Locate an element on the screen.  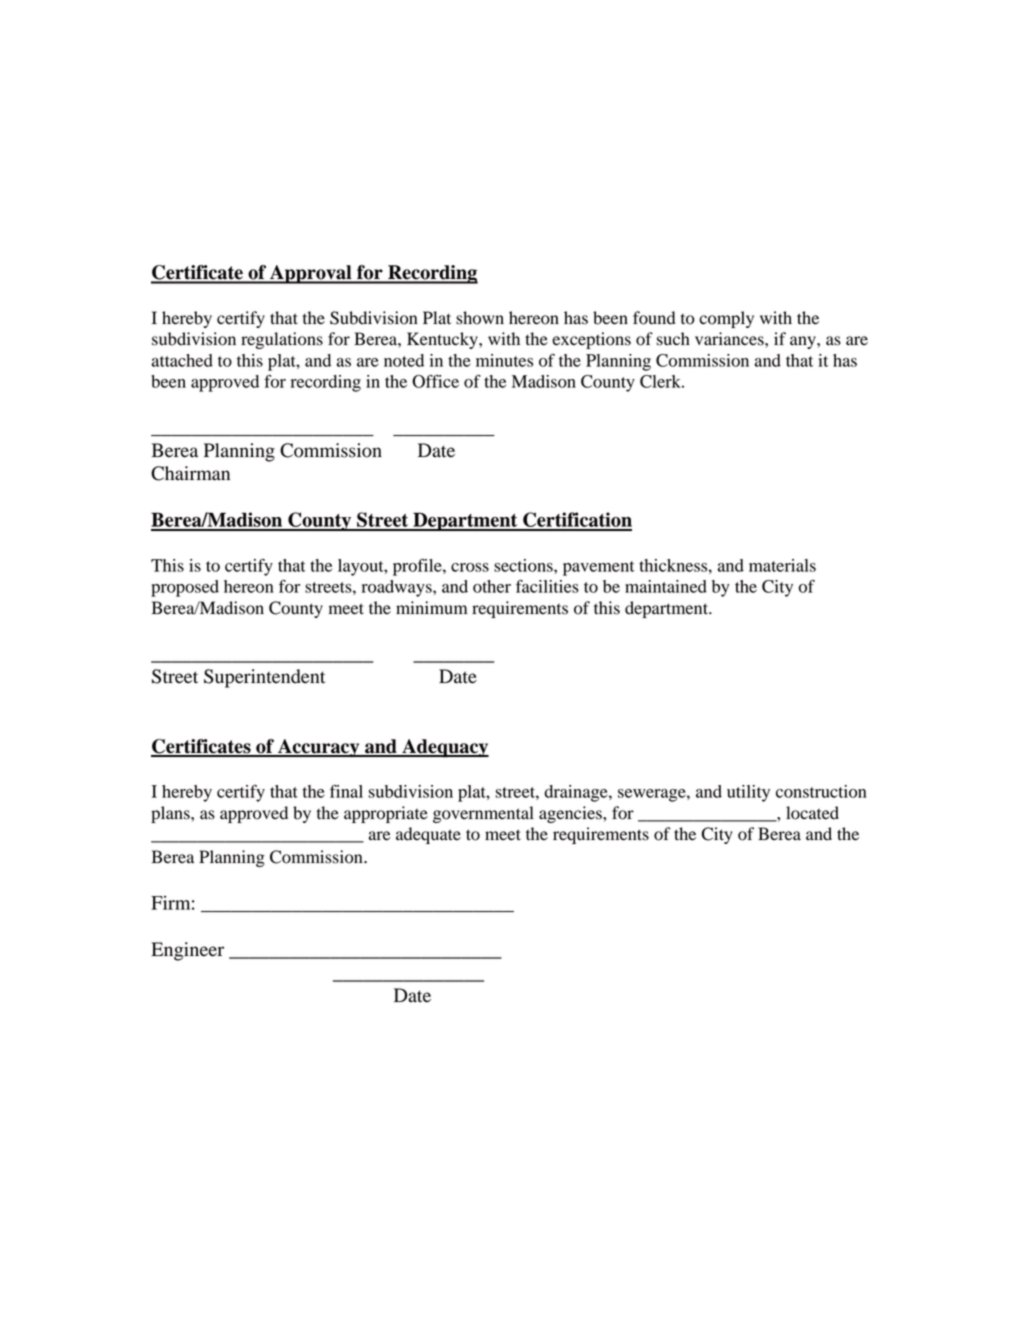
proposed is located at coordinates (185, 588).
